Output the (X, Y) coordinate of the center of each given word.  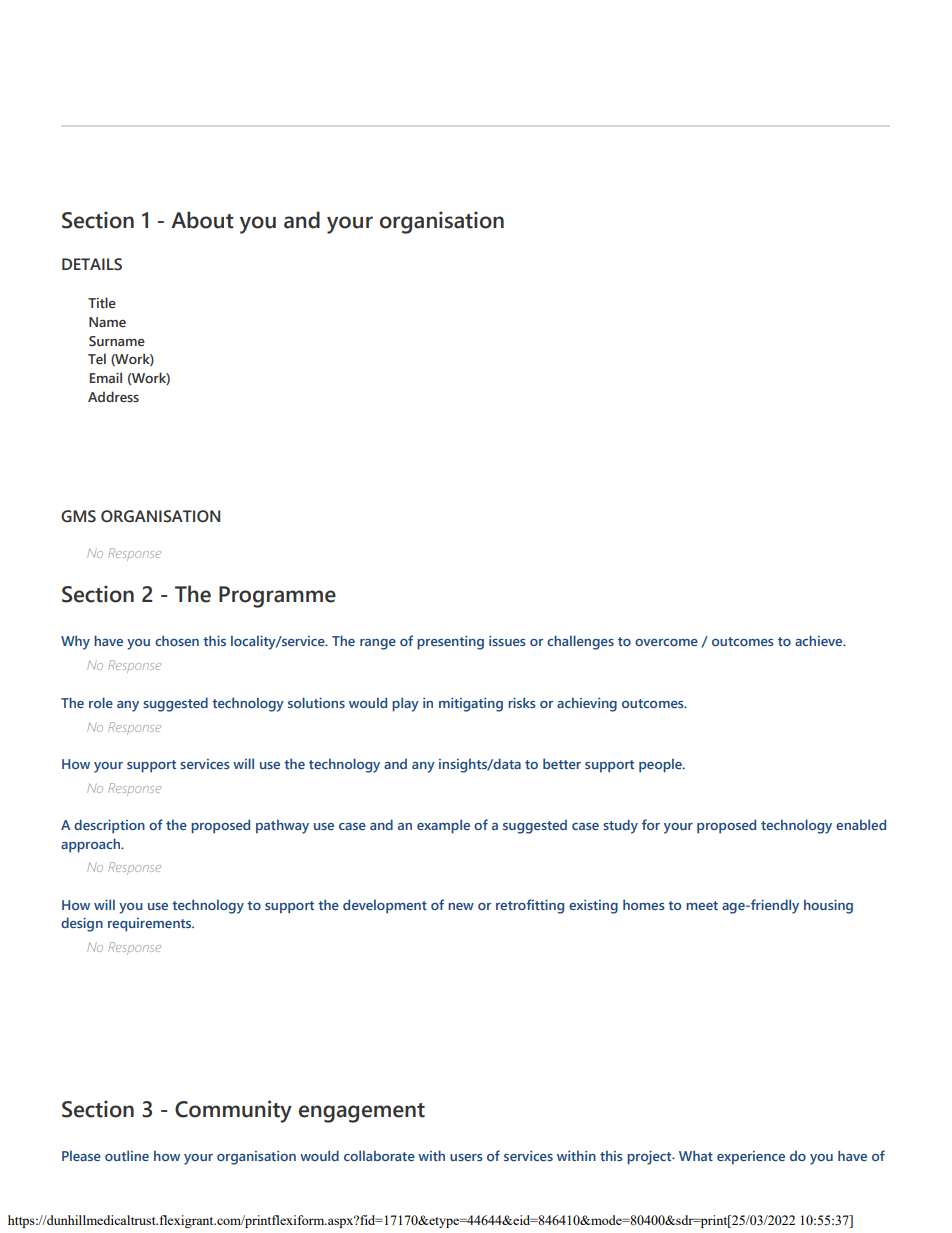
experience (751, 1157)
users (466, 1157)
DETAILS (92, 264)
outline (127, 1155)
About (202, 220)
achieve (820, 640)
